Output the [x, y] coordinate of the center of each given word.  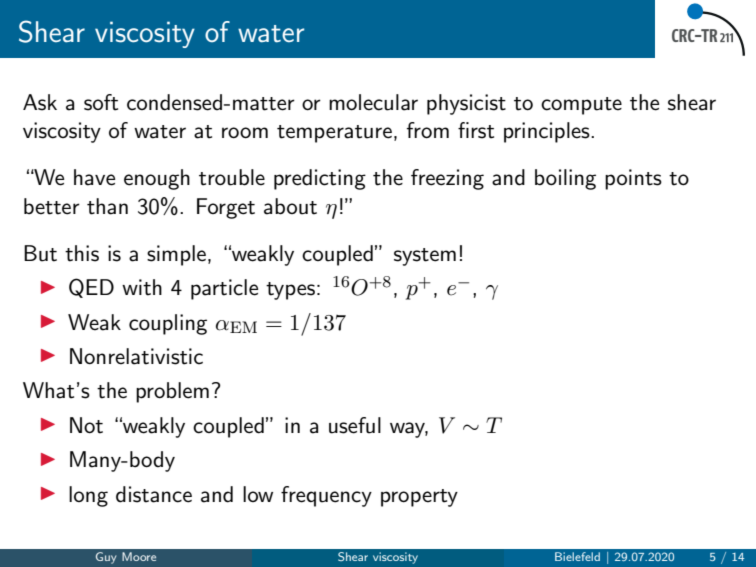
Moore [139, 556]
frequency [326, 496]
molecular [373, 102]
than [107, 206]
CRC [684, 35]
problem [172, 392]
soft [101, 102]
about [290, 206]
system [425, 257]
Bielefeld [577, 556]
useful [355, 425]
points [633, 179]
